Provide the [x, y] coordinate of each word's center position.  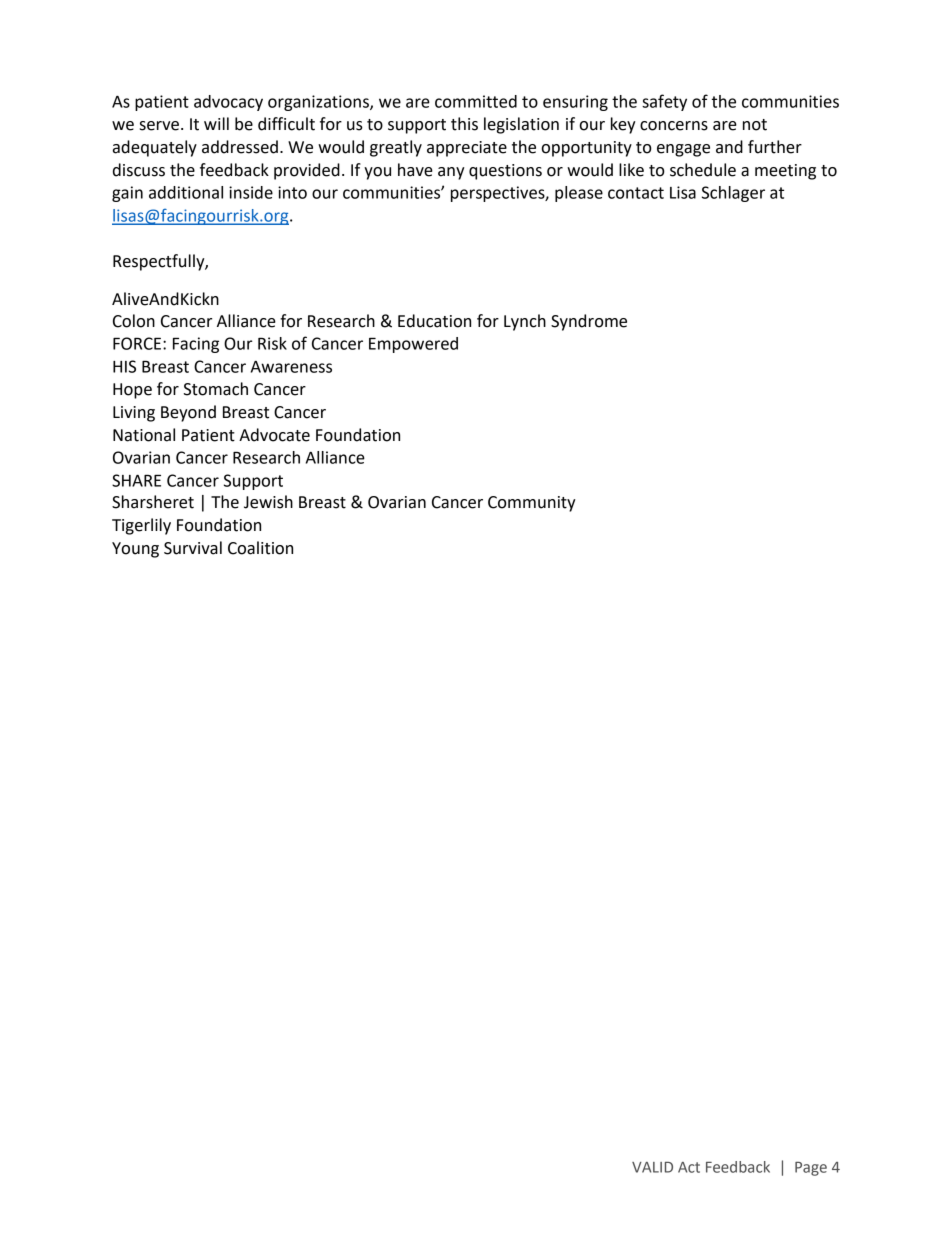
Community [532, 504]
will [216, 123]
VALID [652, 1167]
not [755, 125]
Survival [193, 548]
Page [811, 1169]
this [464, 124]
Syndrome [589, 322]
